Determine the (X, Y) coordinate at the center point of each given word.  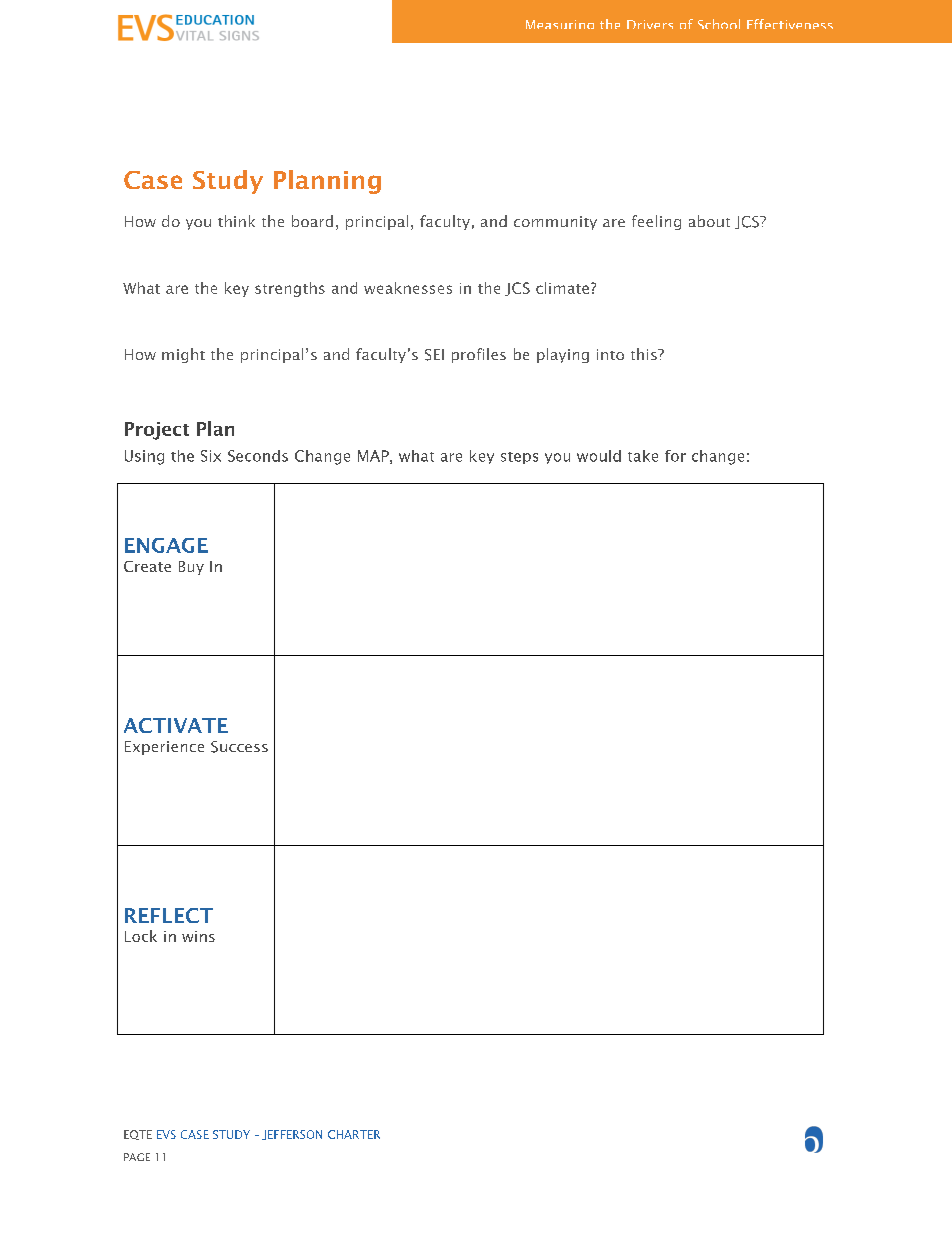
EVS (166, 1134)
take (643, 456)
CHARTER (354, 1134)
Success (239, 747)
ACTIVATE (176, 725)
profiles (479, 355)
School (719, 24)
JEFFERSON (292, 1135)
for (675, 456)
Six (211, 456)
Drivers (650, 24)
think (236, 221)
